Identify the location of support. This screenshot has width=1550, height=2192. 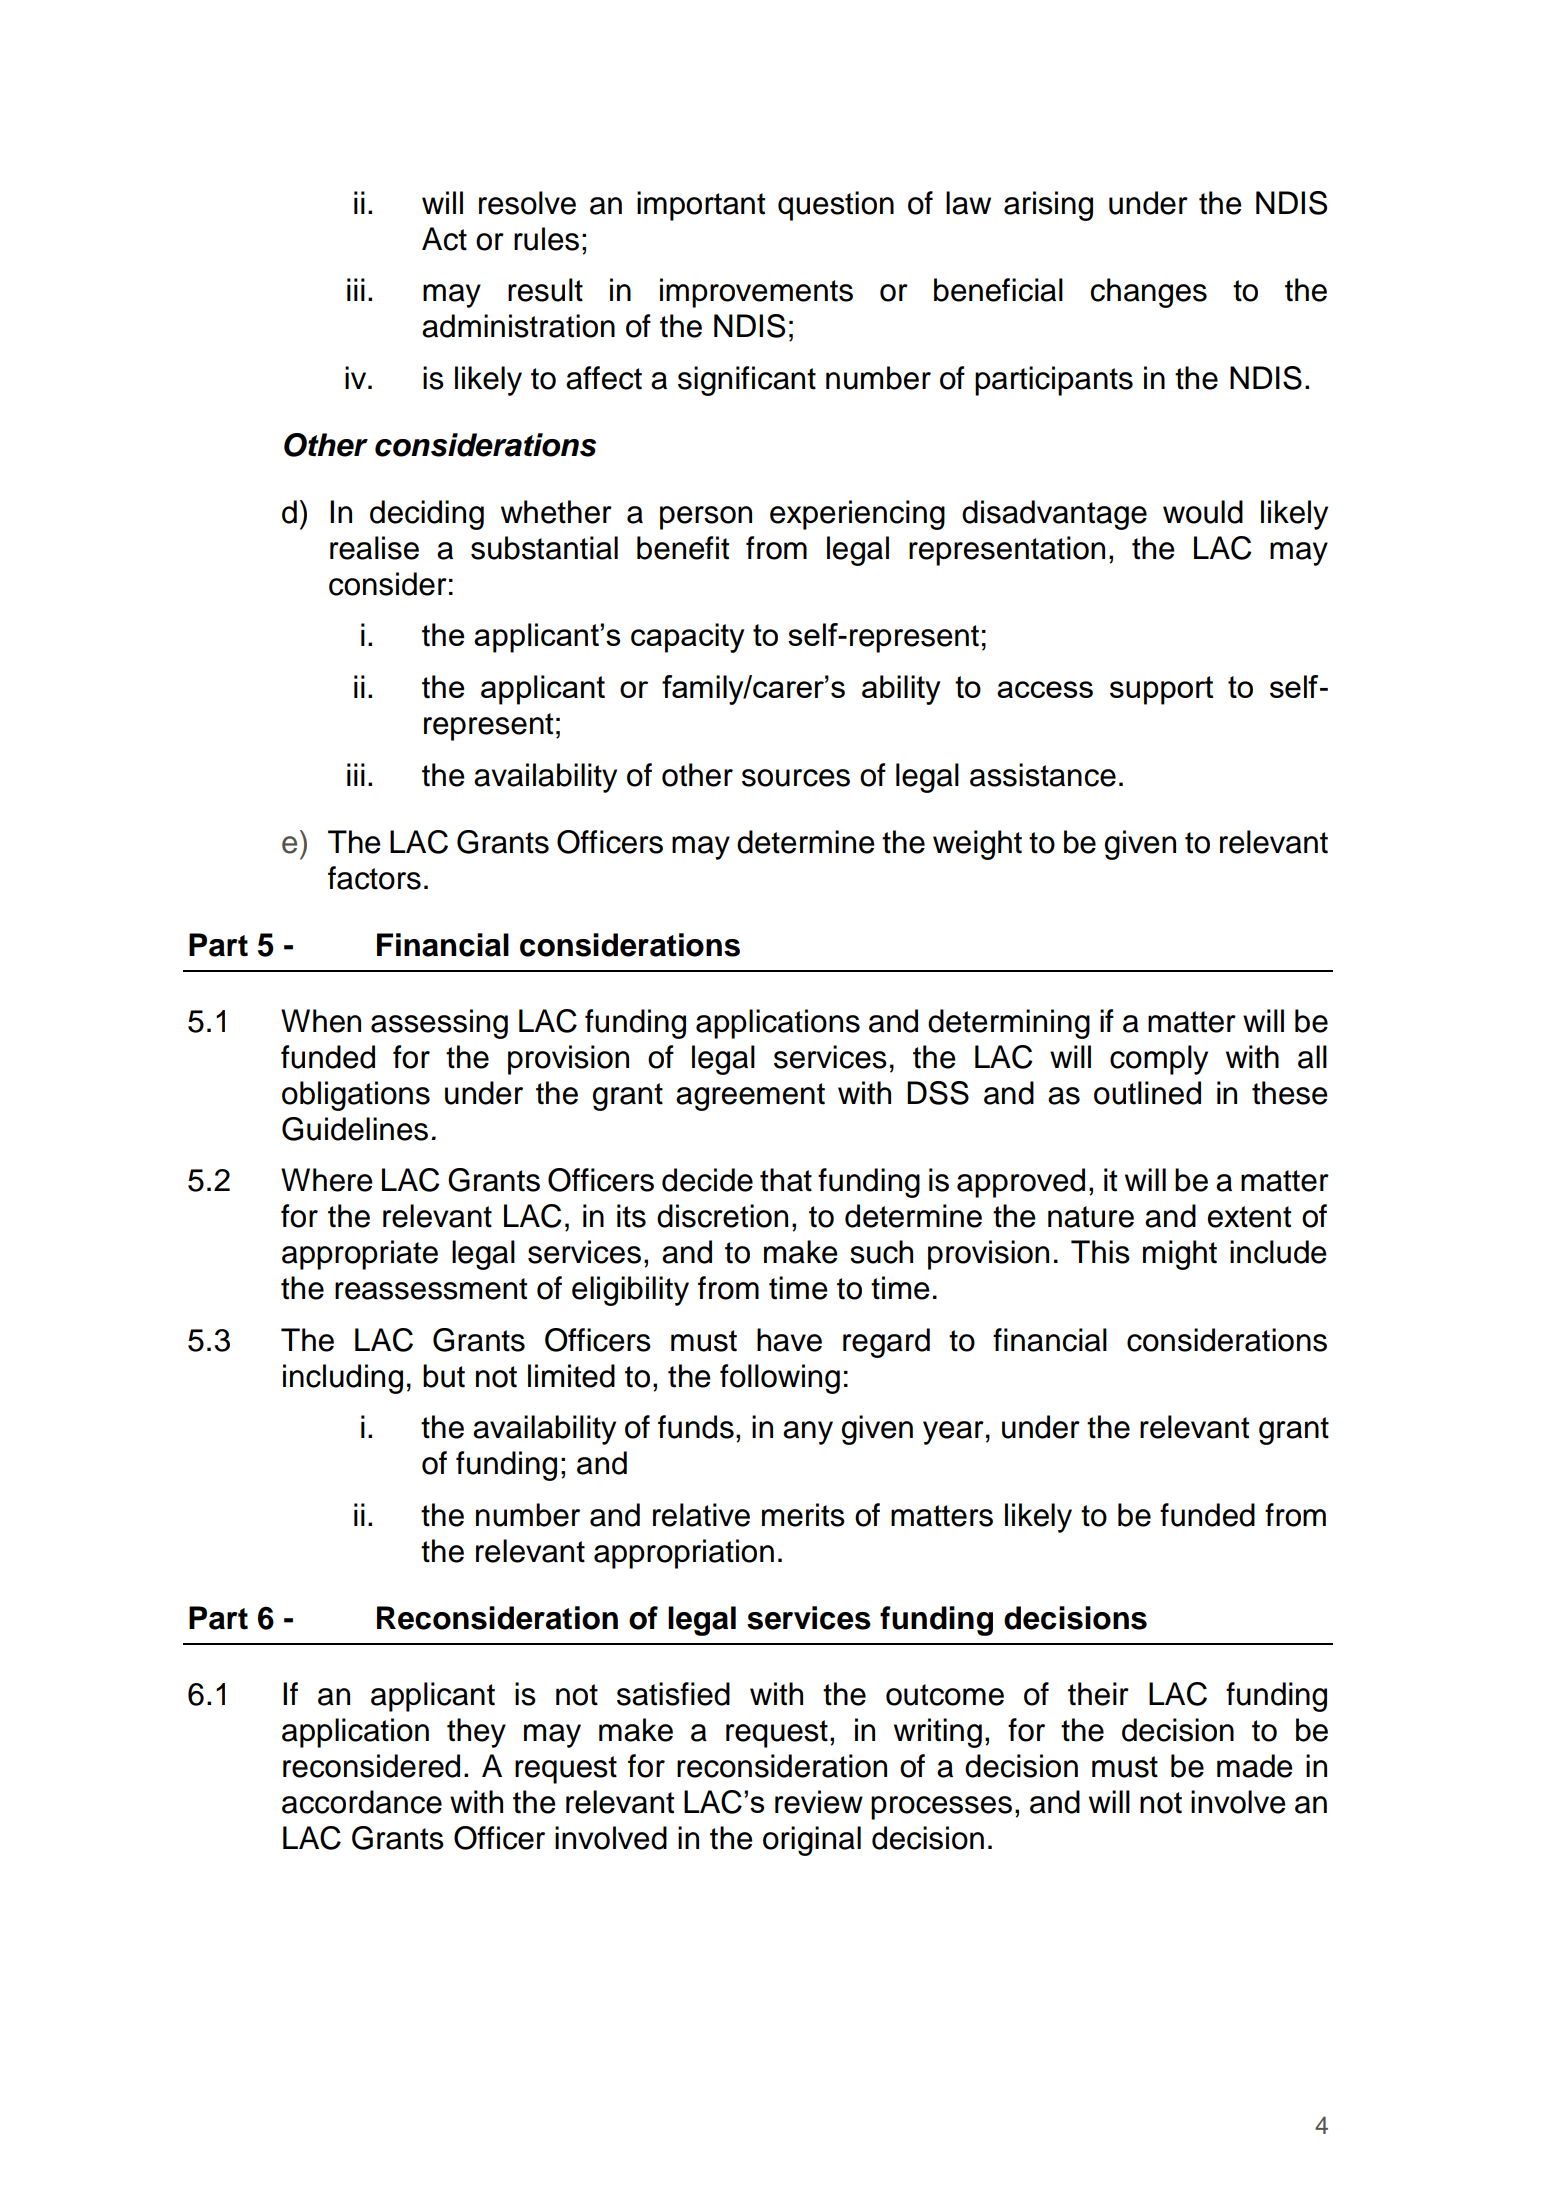
(1161, 690).
